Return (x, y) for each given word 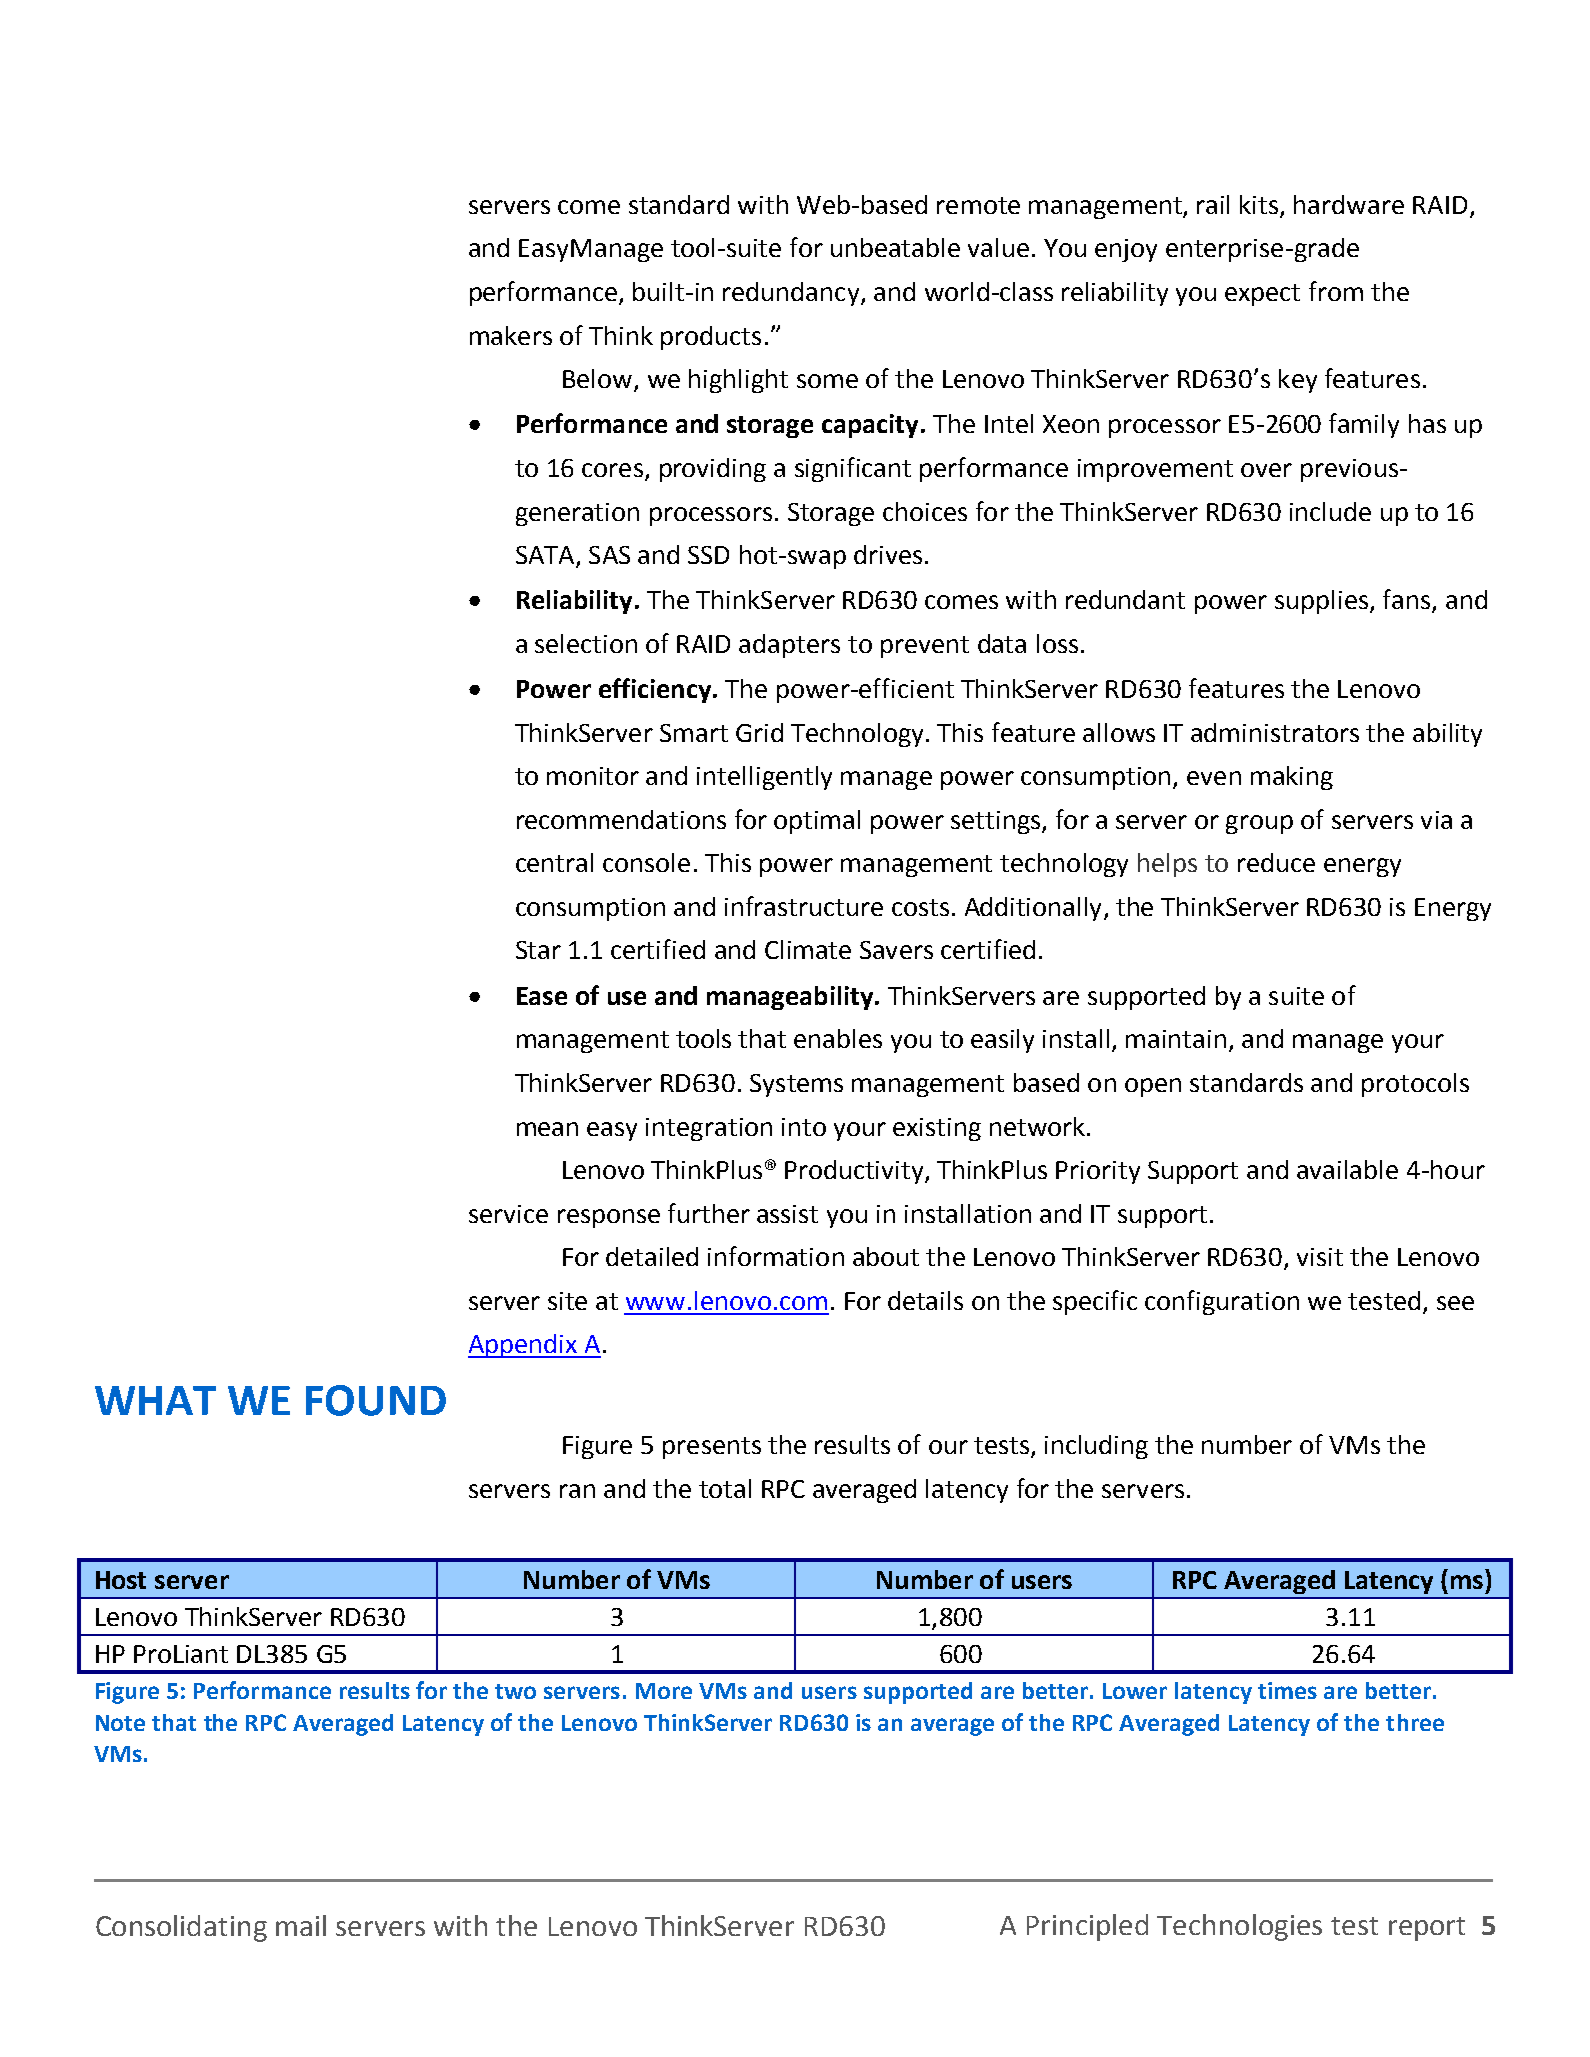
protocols (1415, 1085)
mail (301, 1925)
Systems (796, 1085)
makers (511, 335)
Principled (1087, 1927)
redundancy (792, 294)
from (1336, 291)
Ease (542, 996)
